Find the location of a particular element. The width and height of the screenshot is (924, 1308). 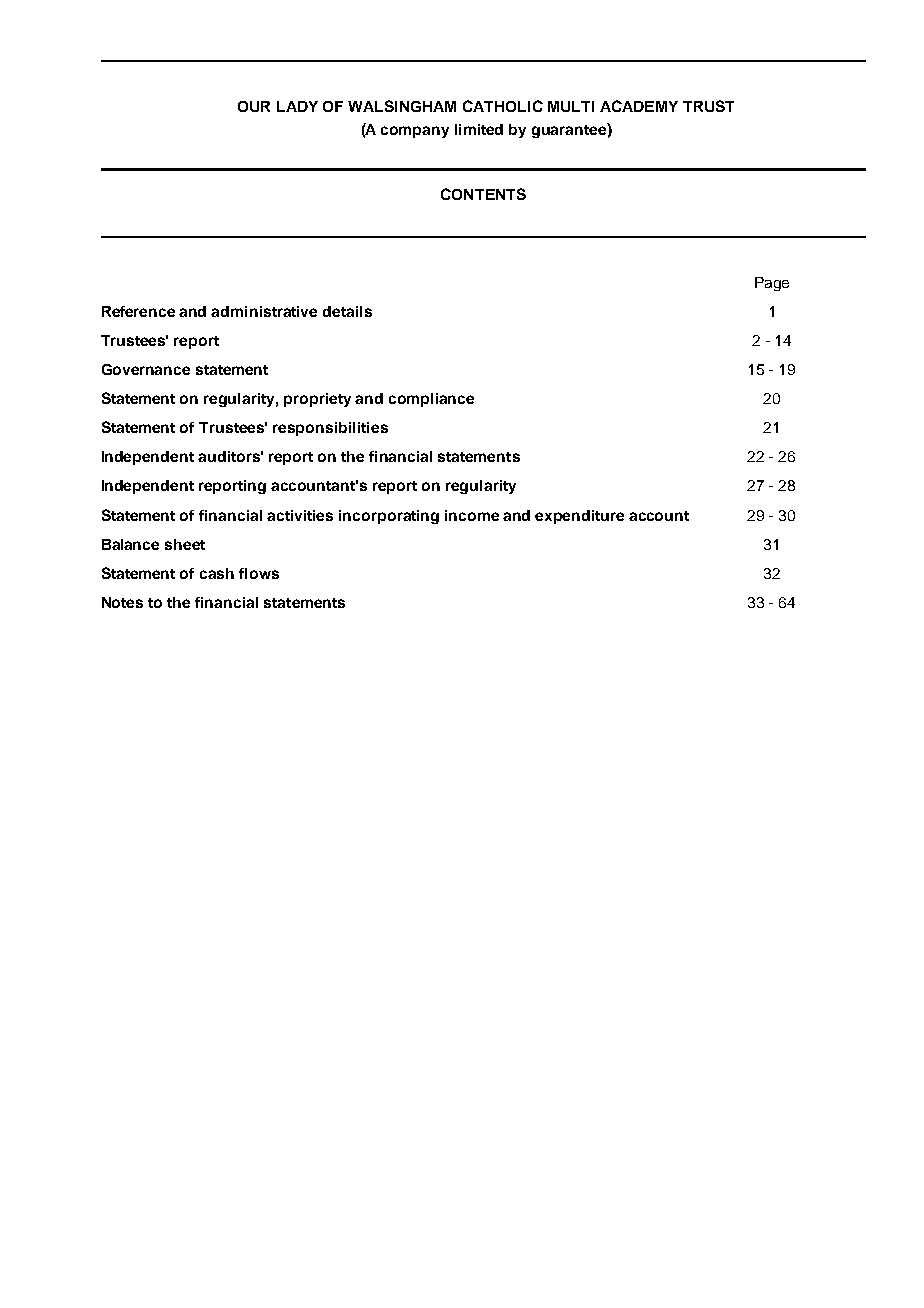

cash is located at coordinates (217, 573).
